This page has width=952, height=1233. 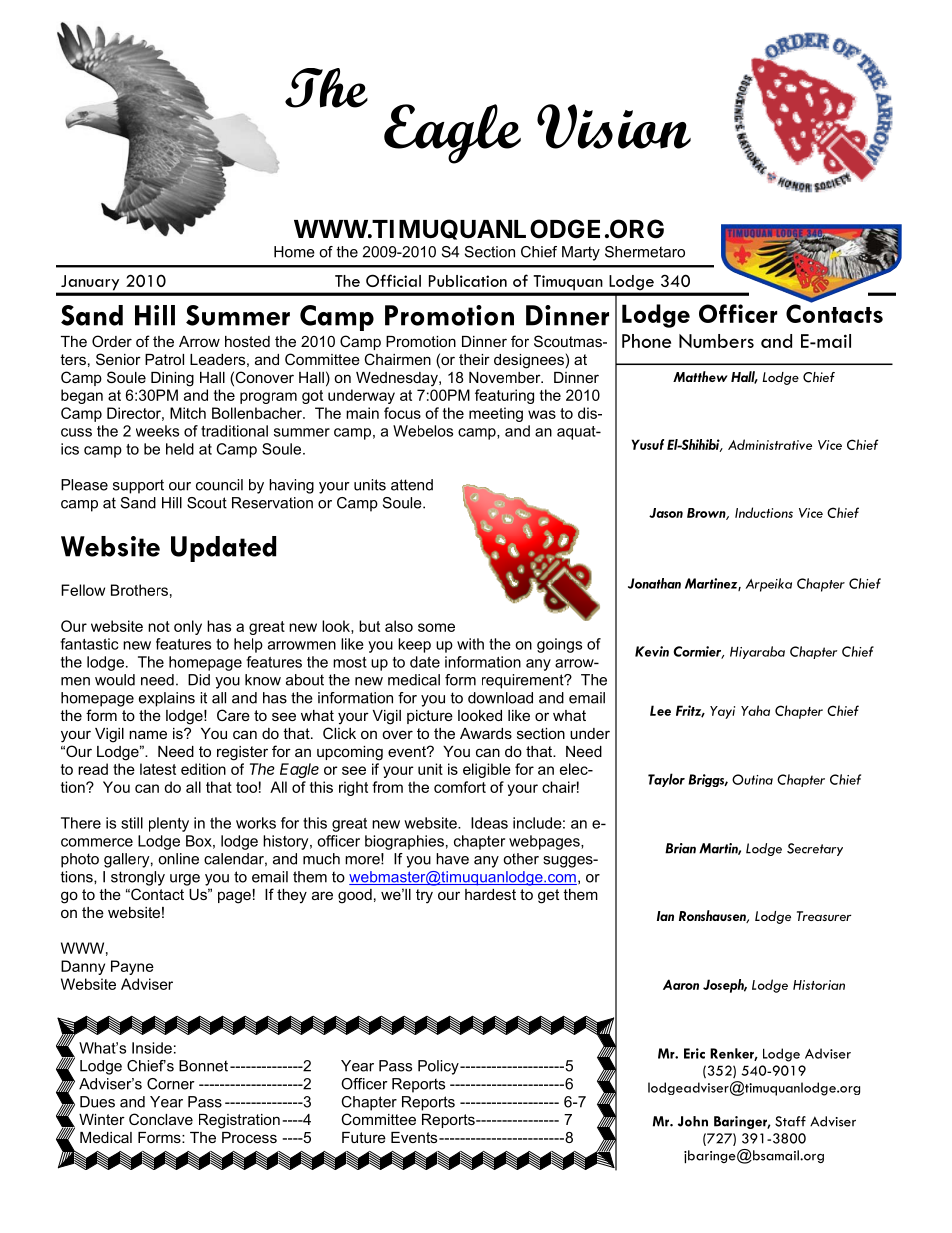 I want to click on Vision, so click(x=614, y=126).
